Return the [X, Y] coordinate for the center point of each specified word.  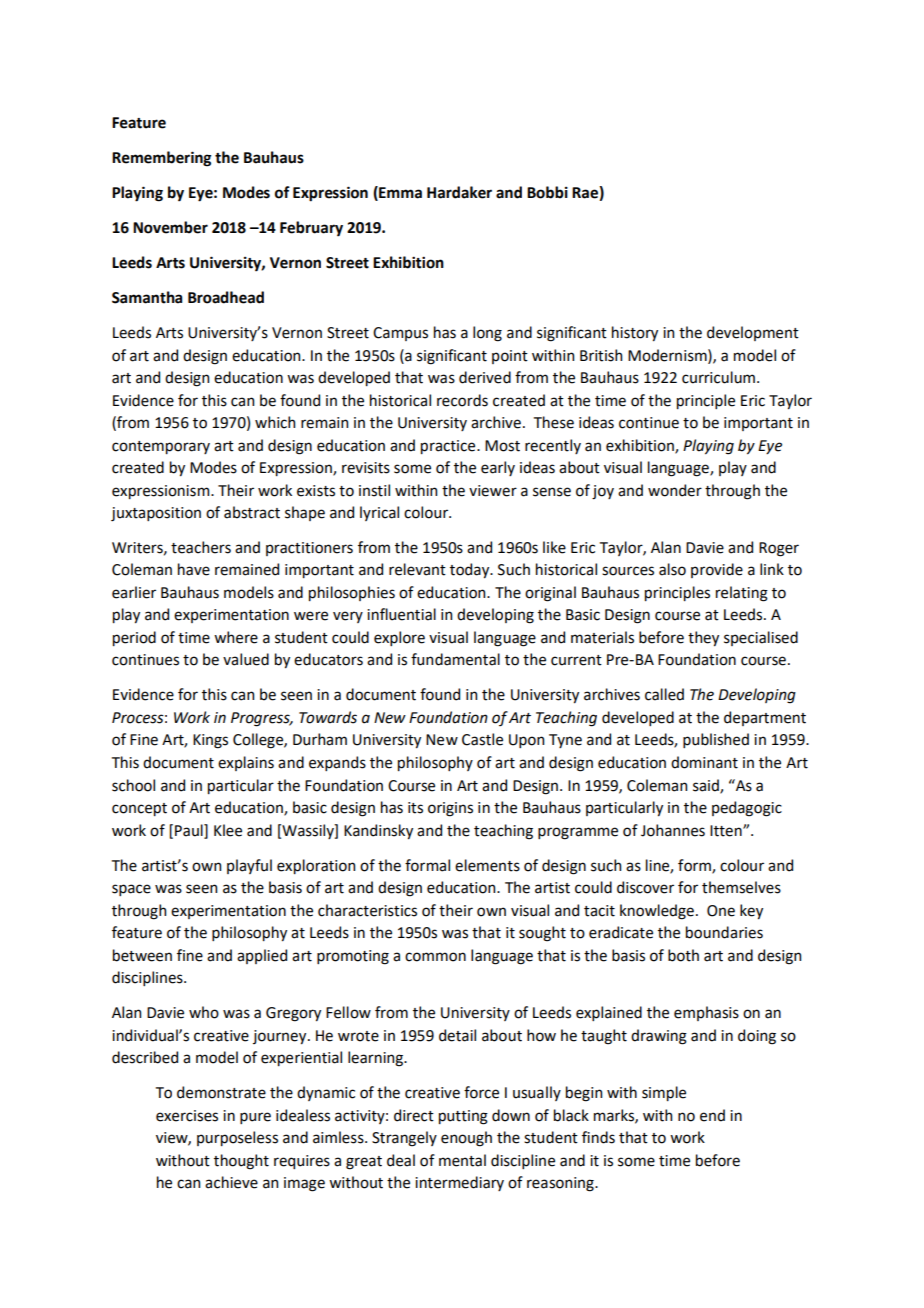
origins [450, 809]
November [170, 227]
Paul [190, 831]
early [498, 468]
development [753, 333]
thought [241, 1162]
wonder [675, 490]
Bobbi [547, 192]
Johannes [673, 830]
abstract [252, 512]
